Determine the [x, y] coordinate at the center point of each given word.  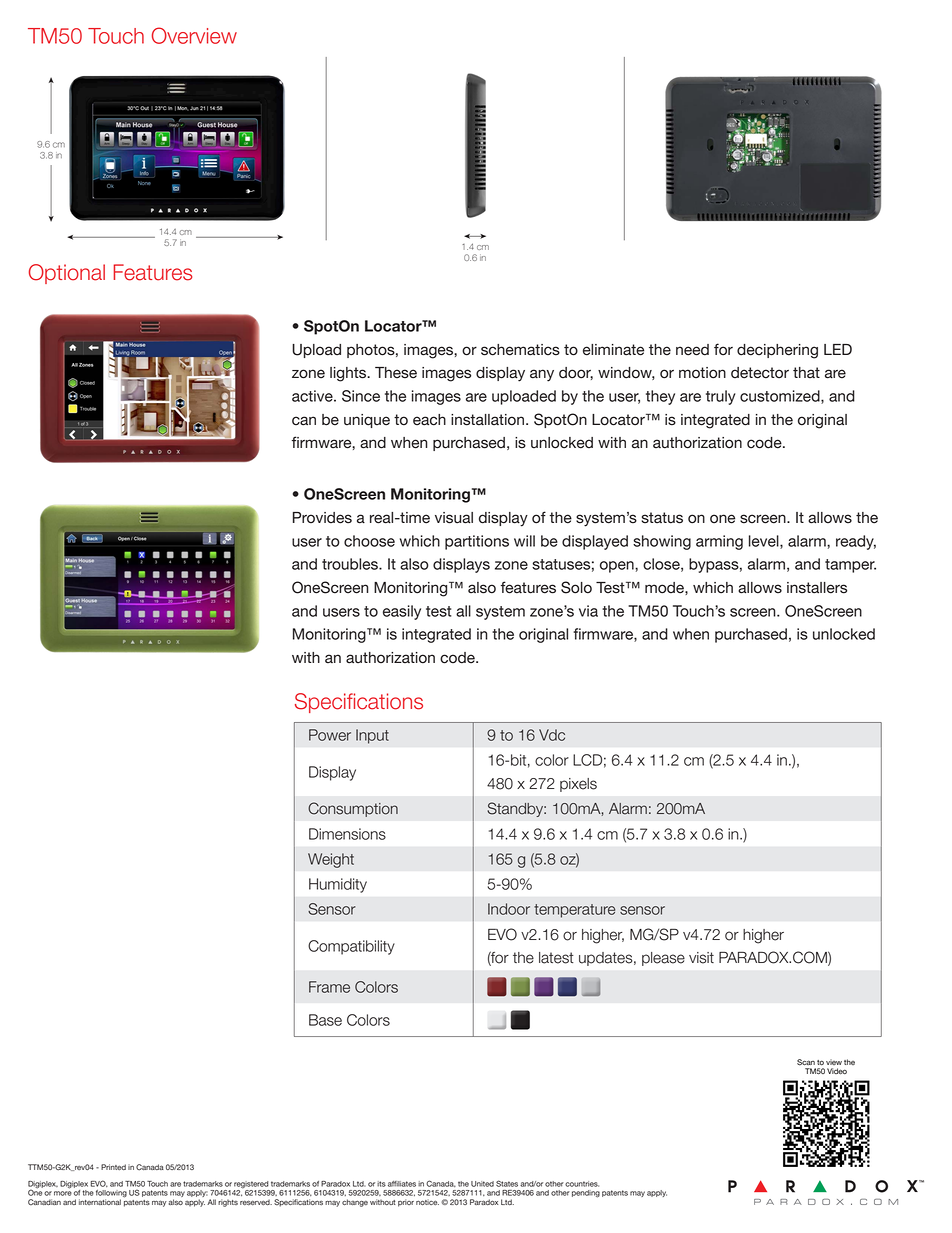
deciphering [777, 351]
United [482, 1184]
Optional [67, 274]
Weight [331, 860]
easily [402, 612]
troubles [351, 564]
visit [701, 958]
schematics [520, 350]
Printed [113, 1167]
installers [817, 588]
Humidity [338, 885]
